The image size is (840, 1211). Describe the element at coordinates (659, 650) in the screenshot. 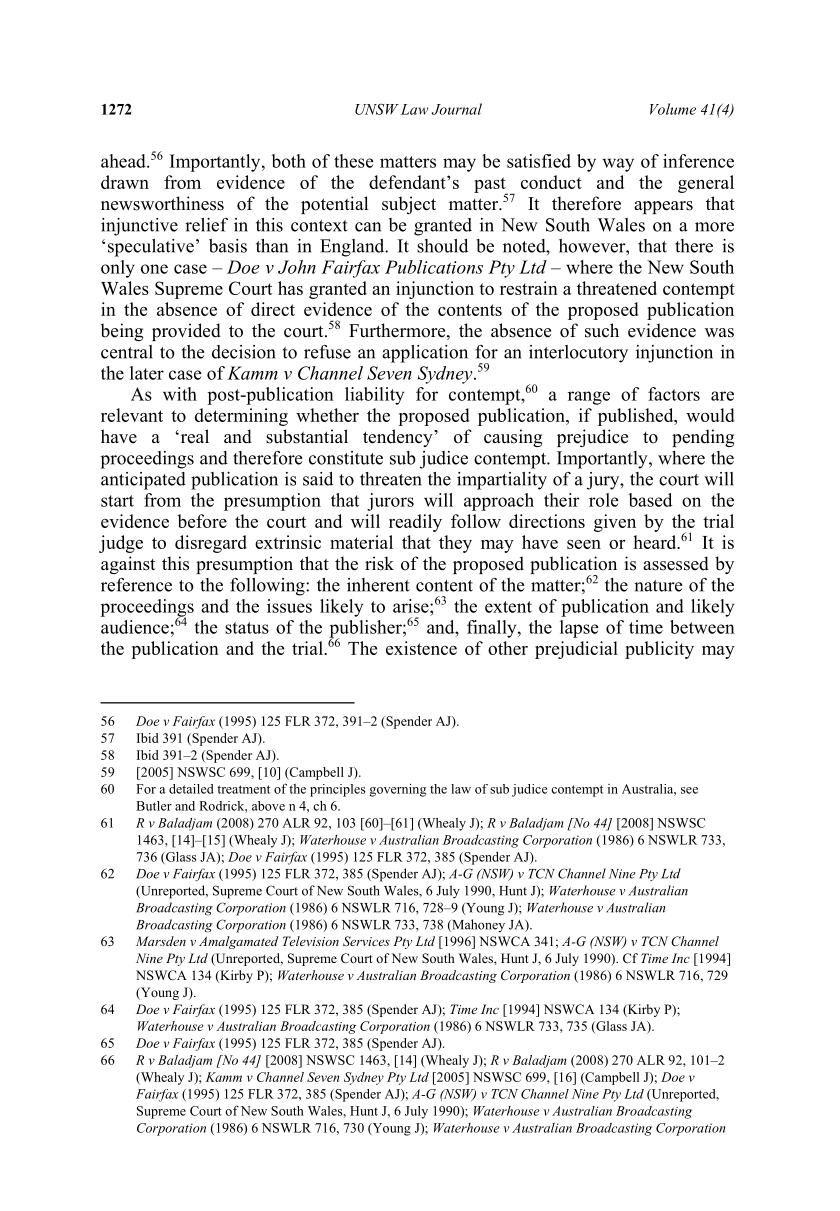

I see `publicity` at that location.
